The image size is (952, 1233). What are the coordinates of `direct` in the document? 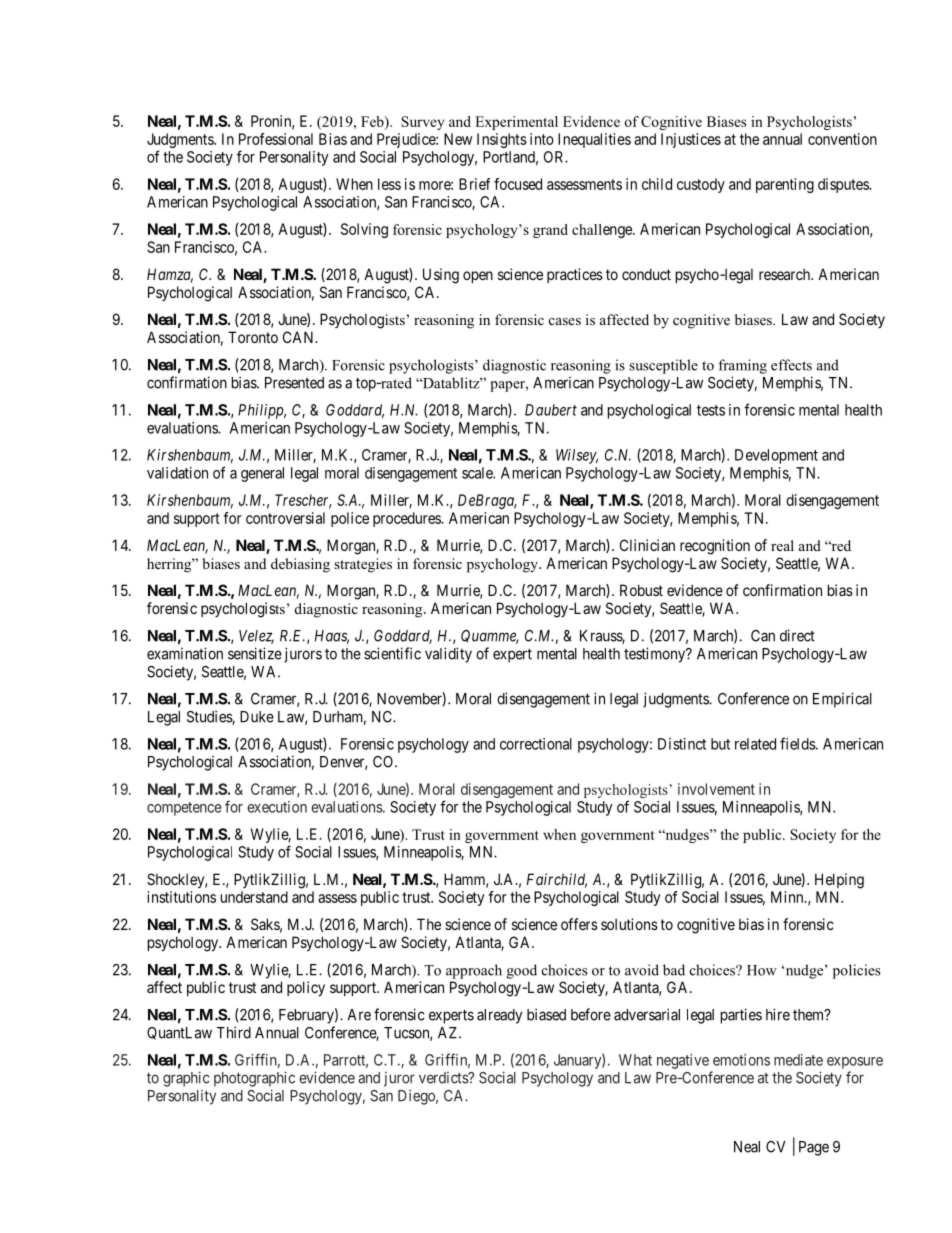 It's located at (797, 635).
